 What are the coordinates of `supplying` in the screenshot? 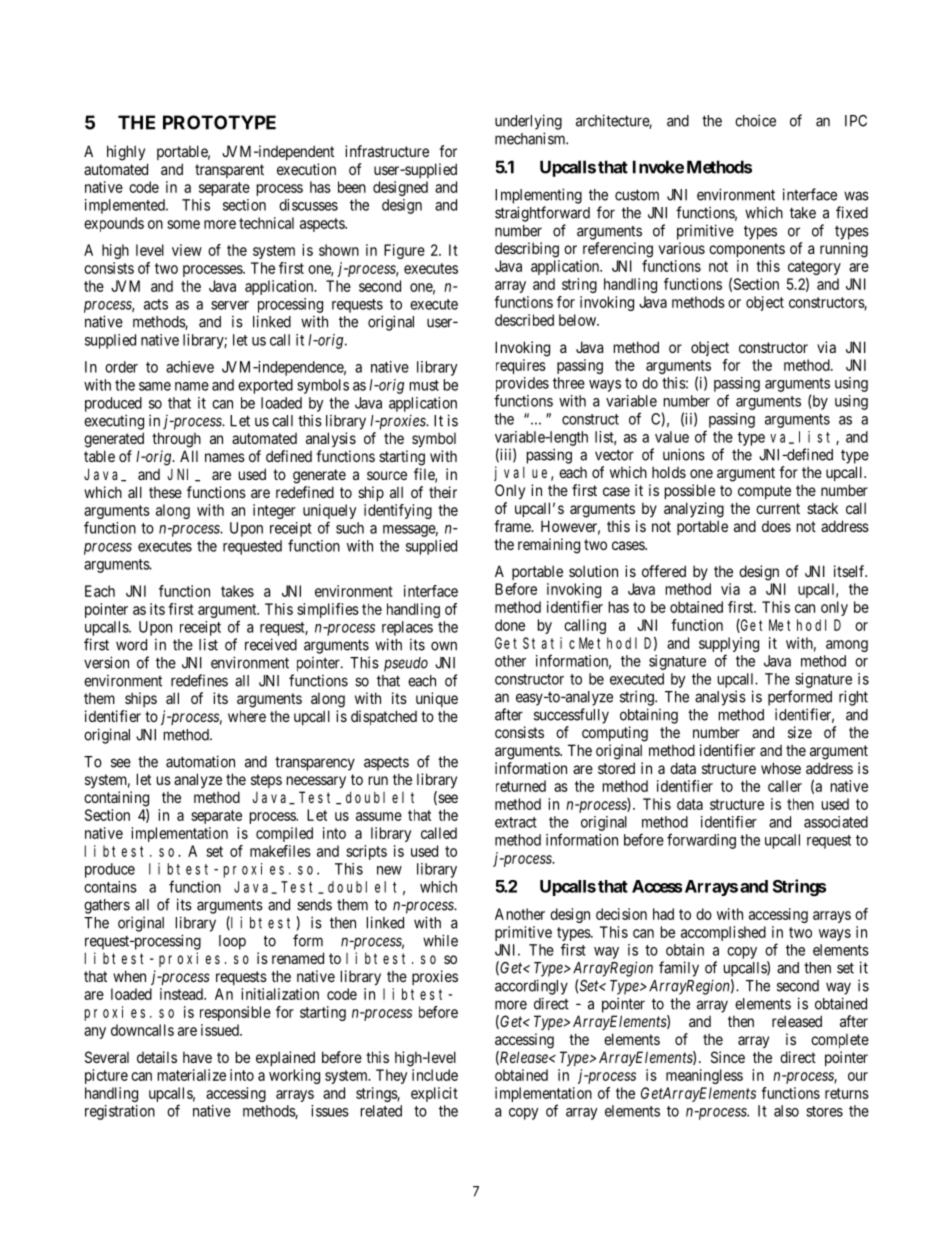 It's located at (729, 644).
